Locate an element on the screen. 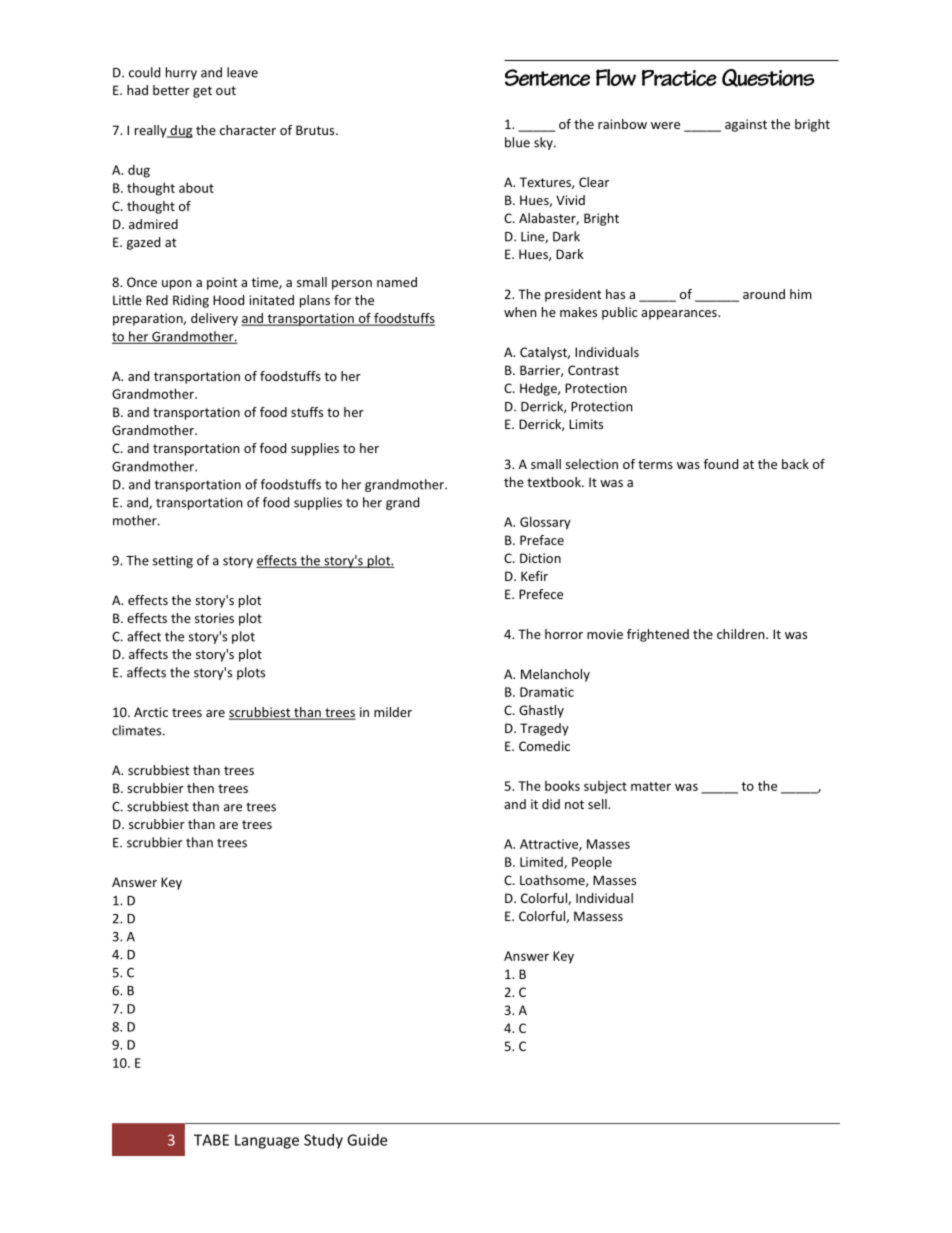 This screenshot has height=1233, width=952. when is located at coordinates (520, 312).
